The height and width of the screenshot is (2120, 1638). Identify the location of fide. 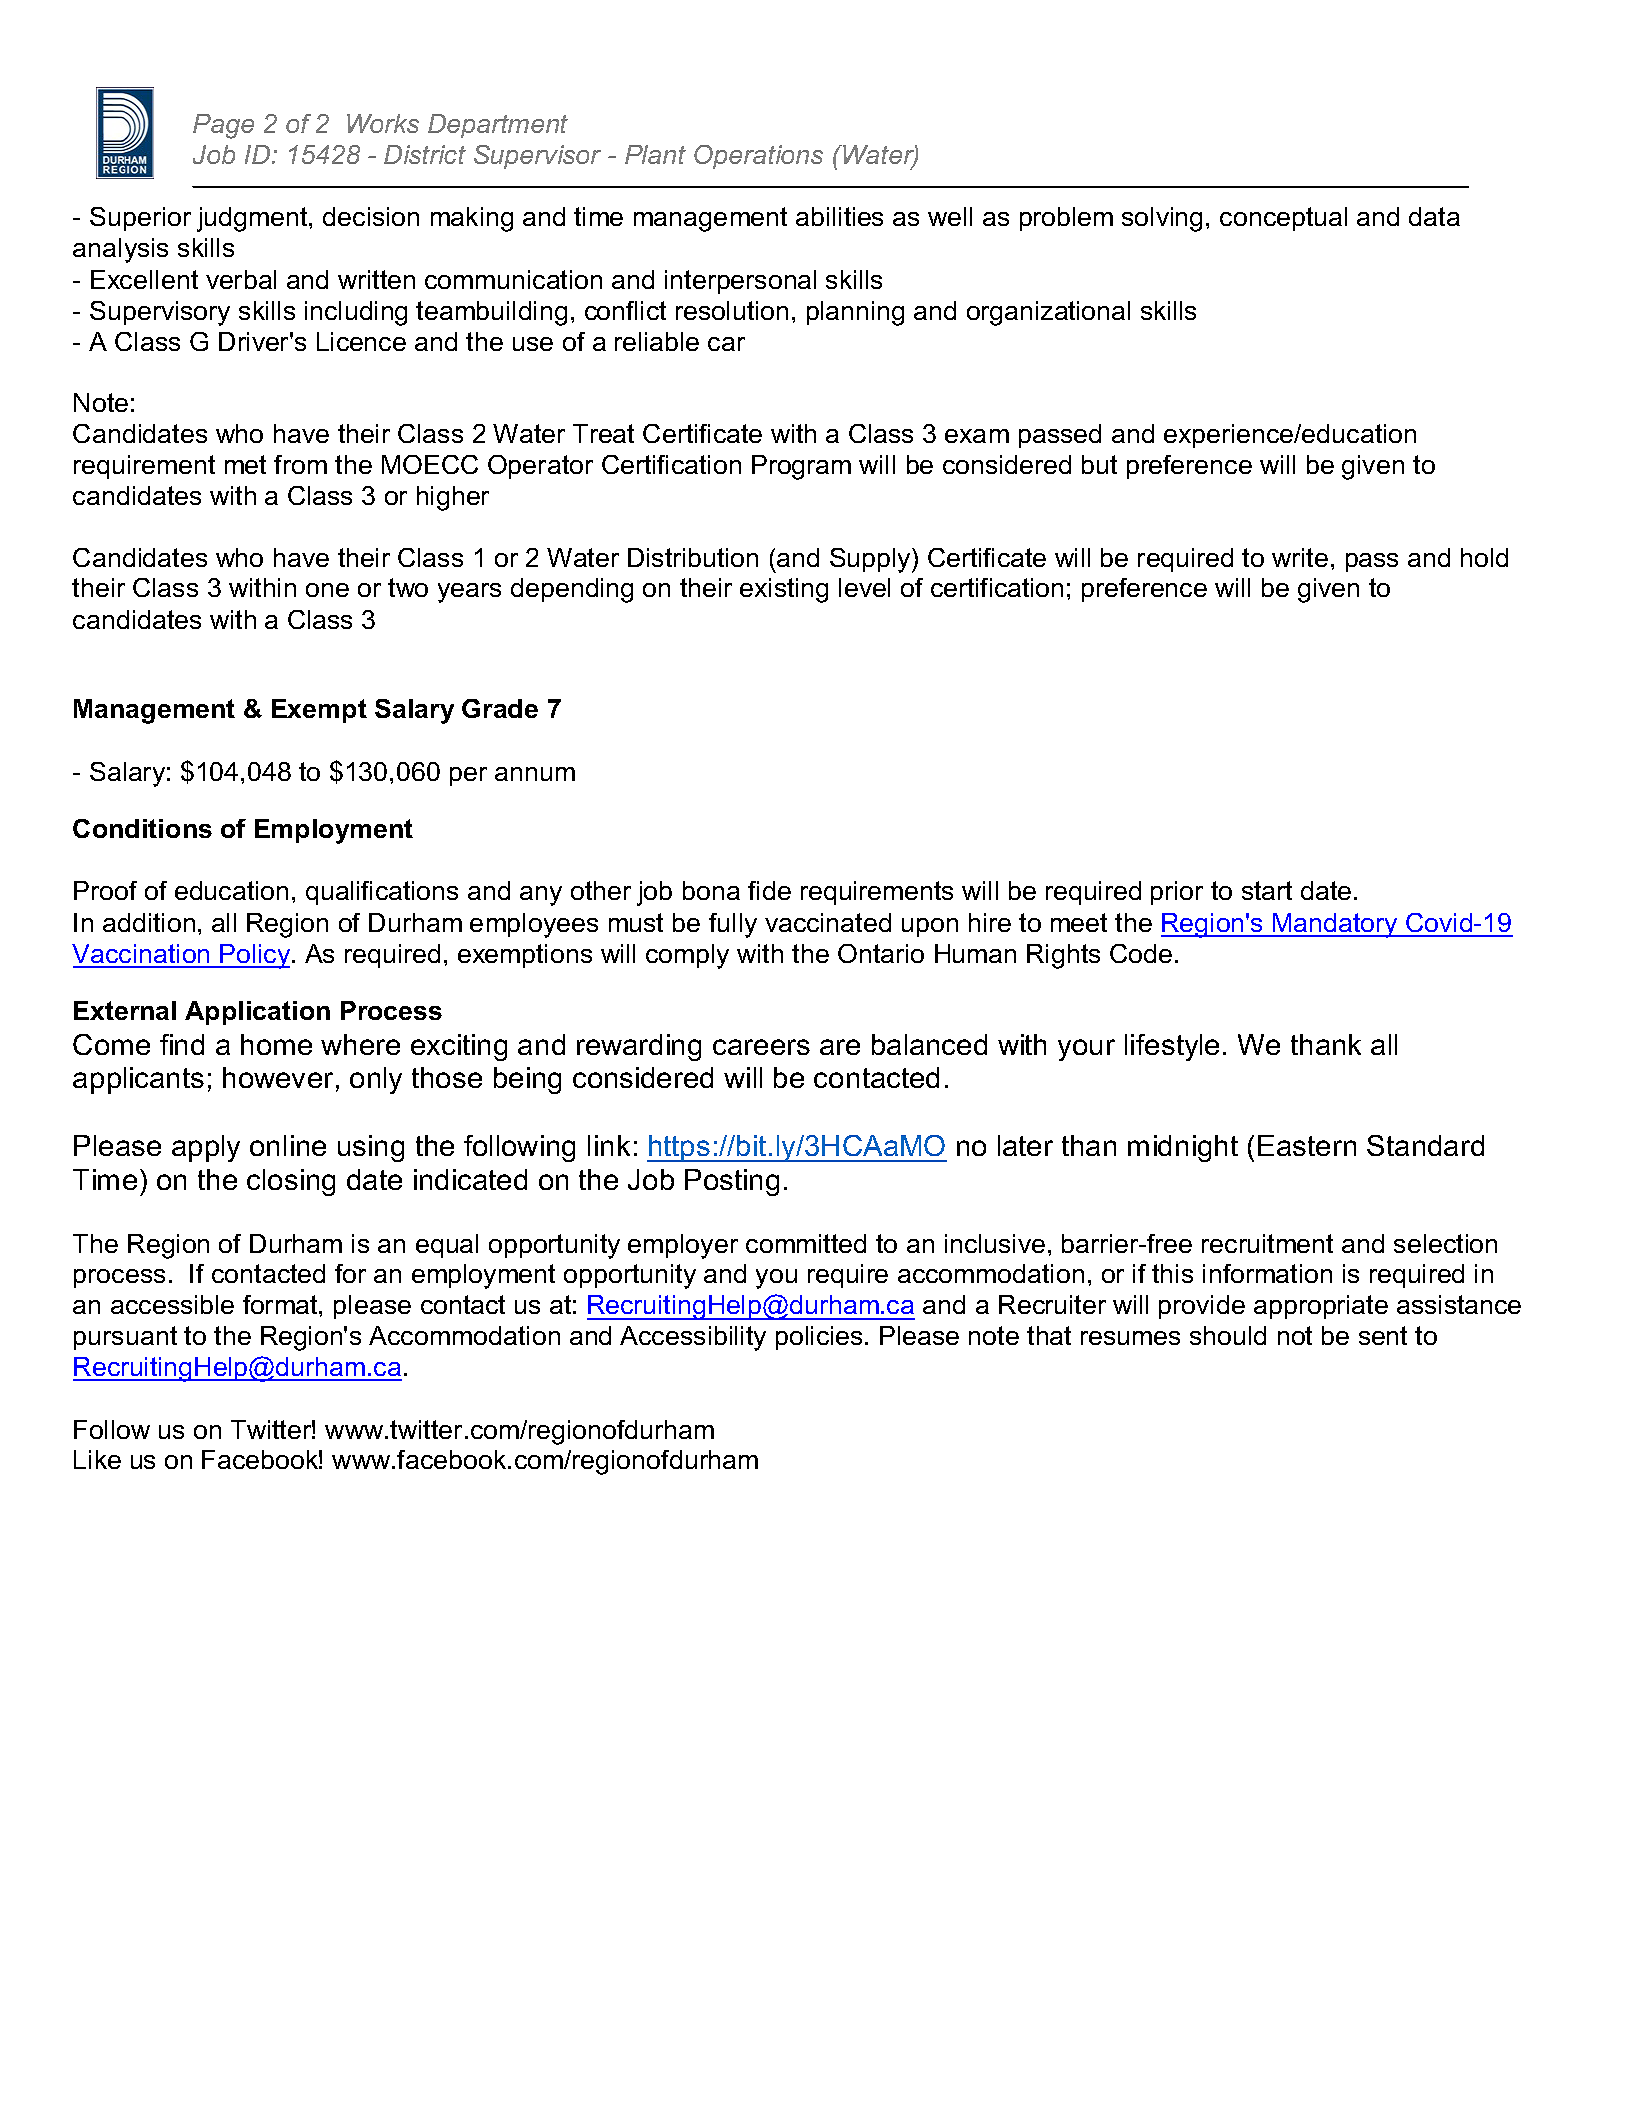
(769, 890).
